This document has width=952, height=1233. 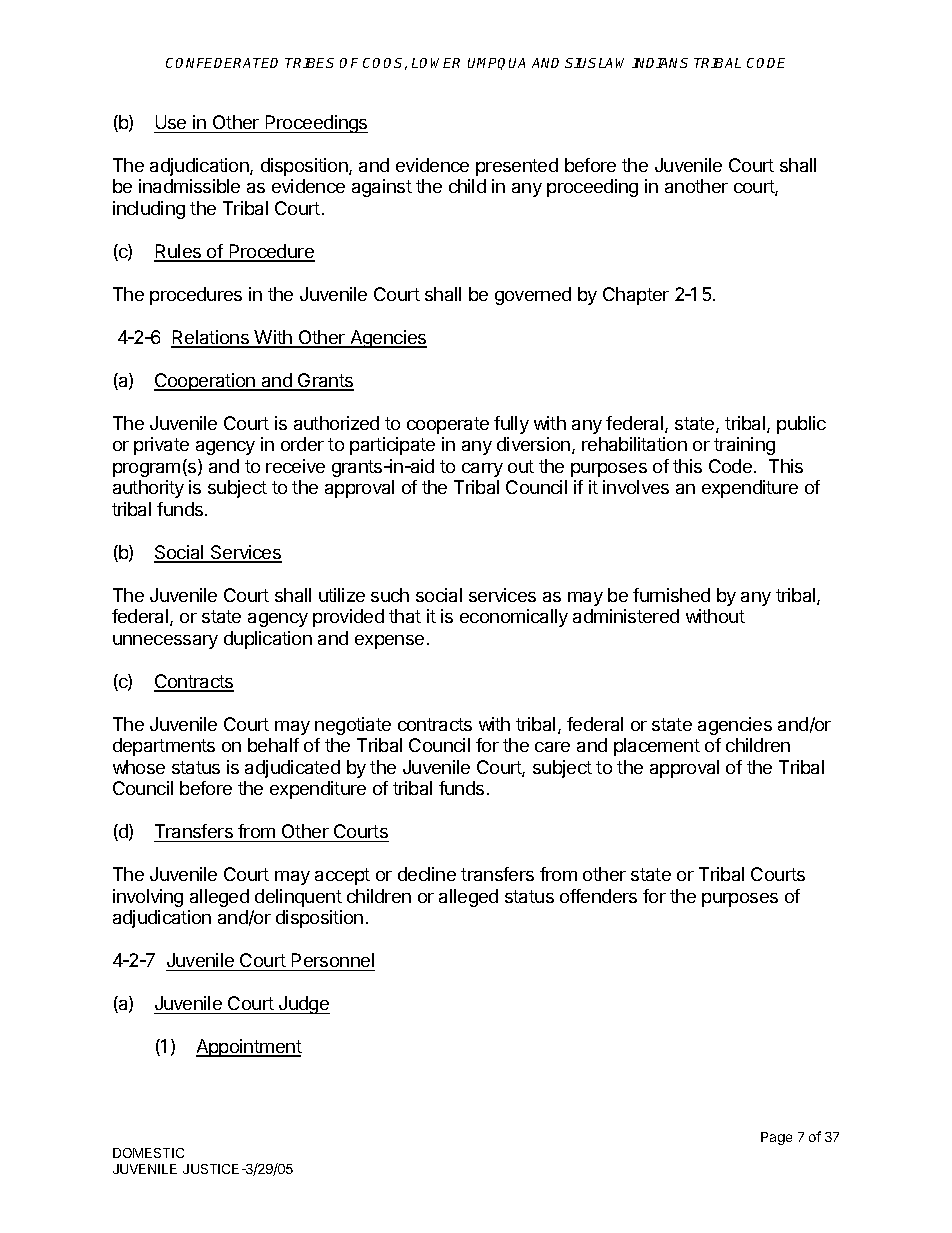 What do you see at coordinates (744, 446) in the document?
I see `training` at bounding box center [744, 446].
